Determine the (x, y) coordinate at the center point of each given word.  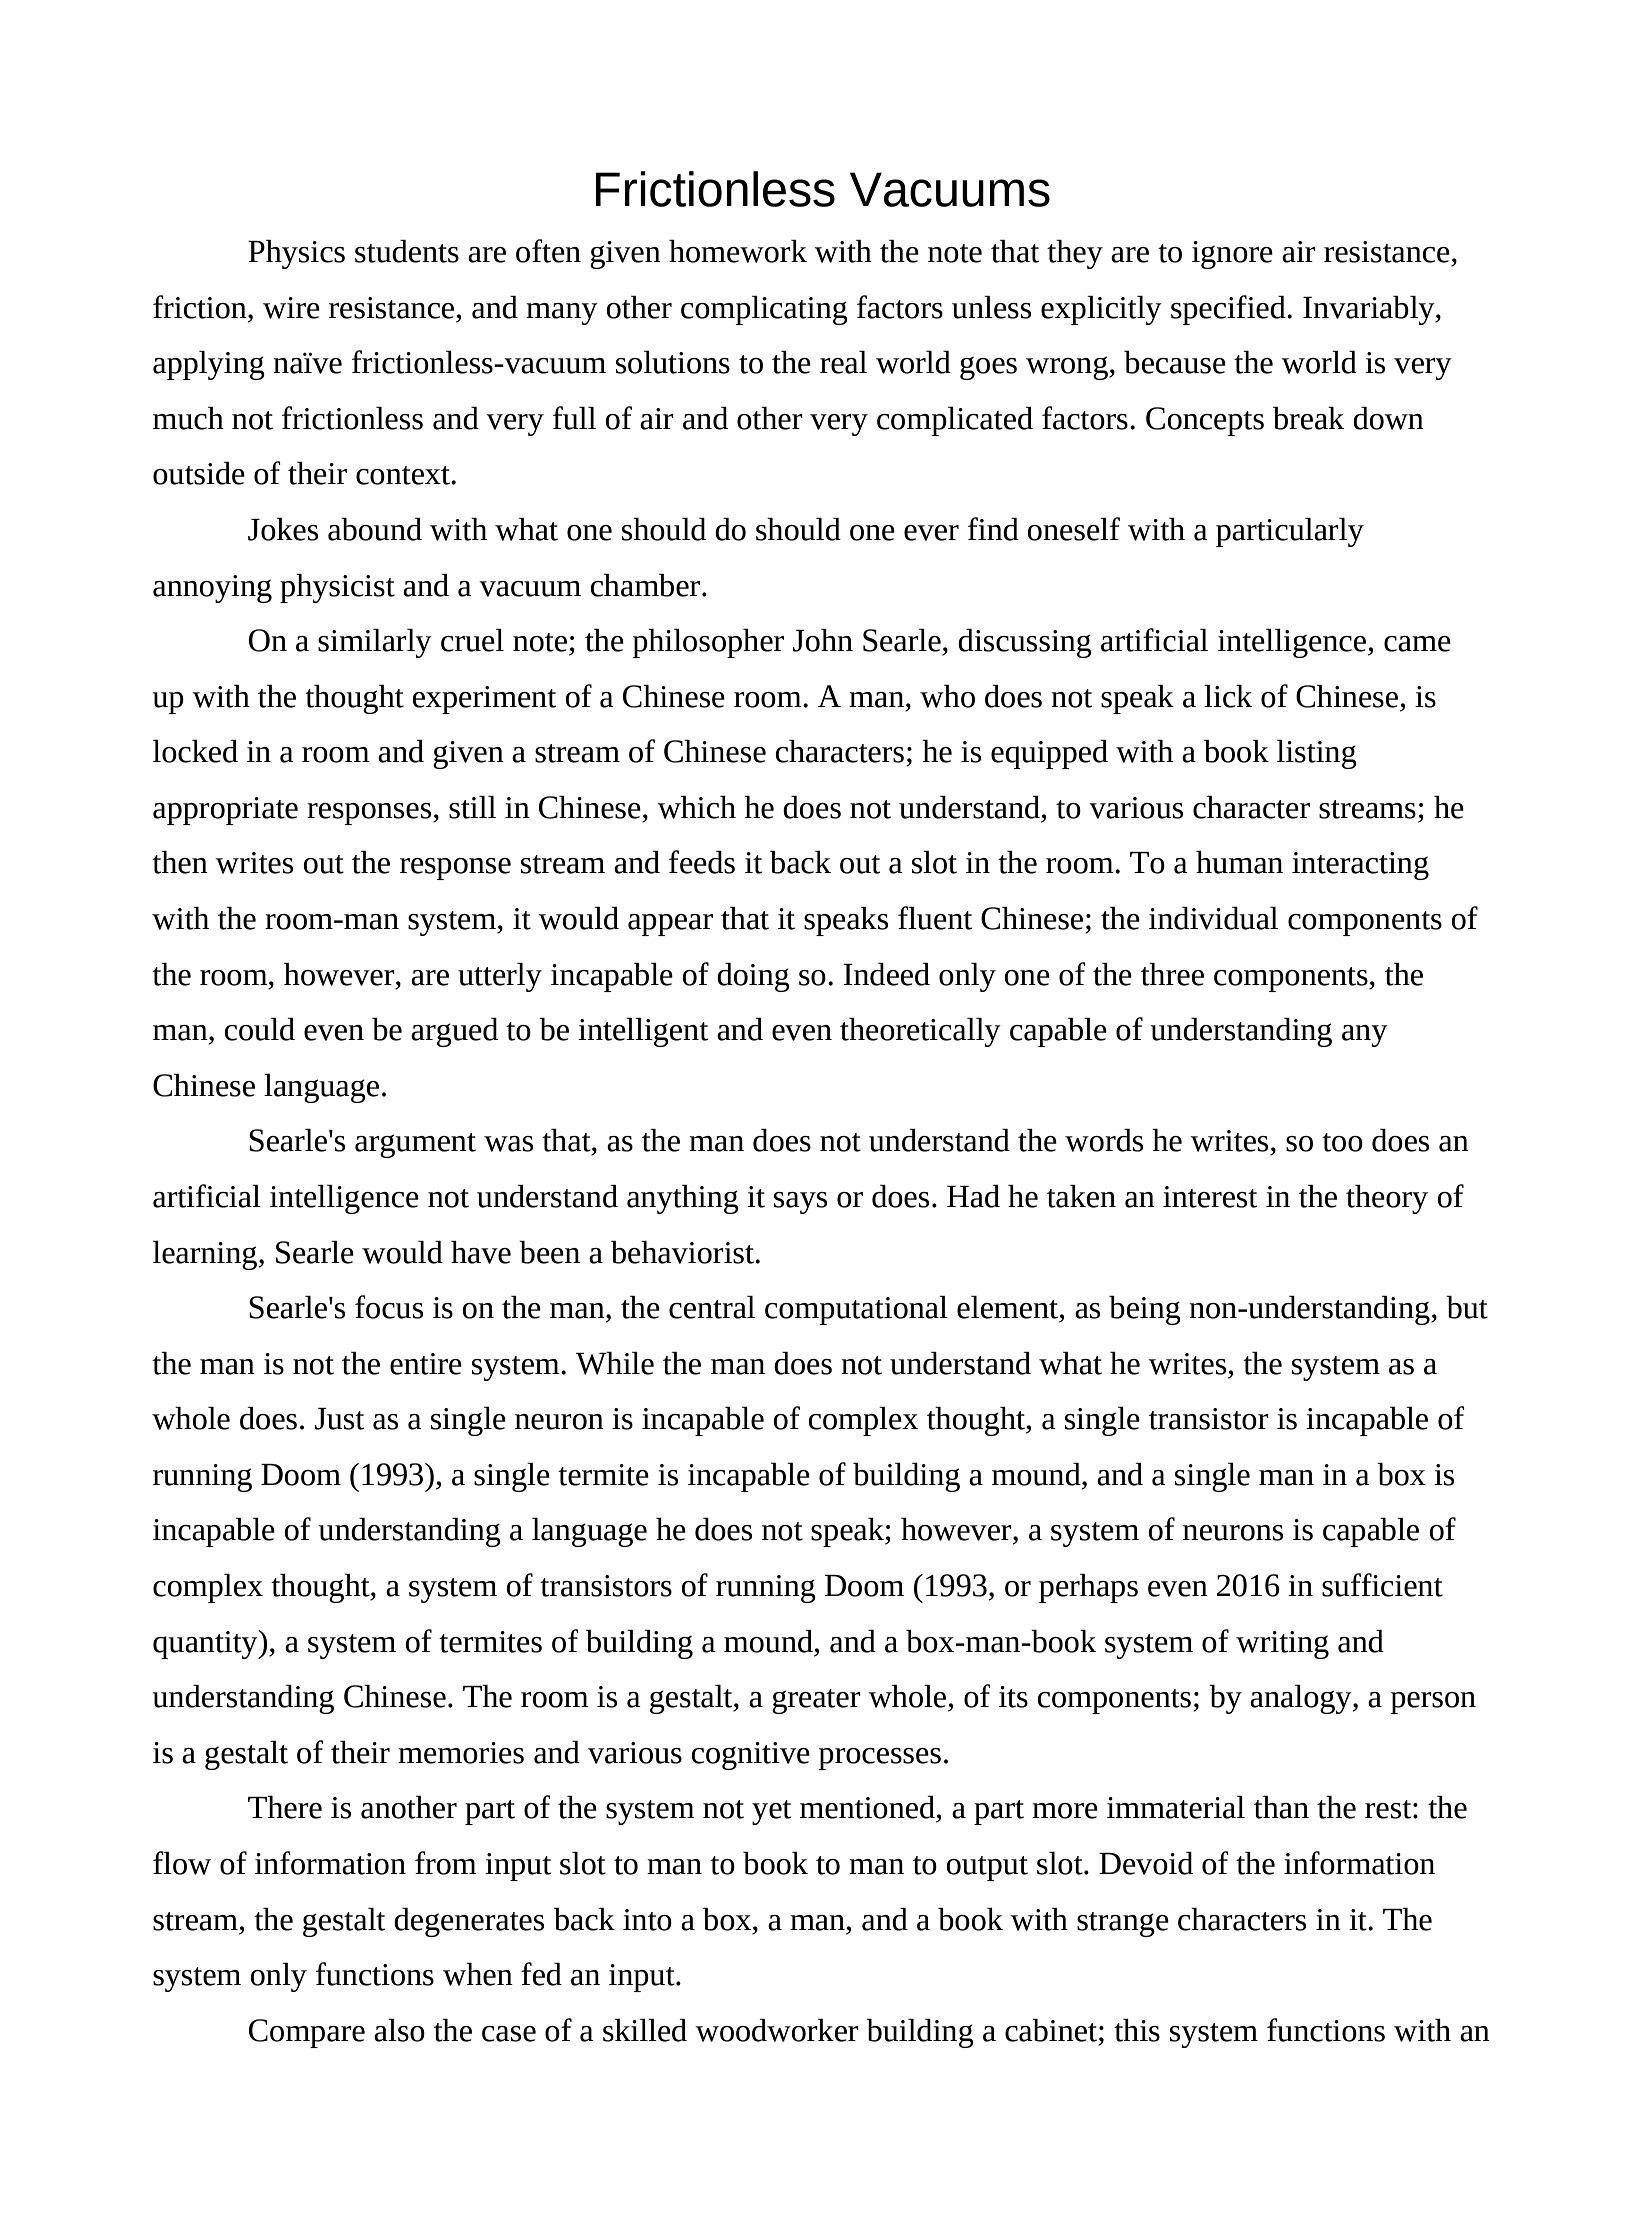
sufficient (1382, 1585)
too (1342, 1142)
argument (415, 1145)
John (823, 640)
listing (1317, 754)
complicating (764, 310)
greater (816, 1701)
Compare (307, 2033)
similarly (375, 643)
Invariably (1370, 310)
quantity (206, 1644)
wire (291, 308)
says (800, 1203)
